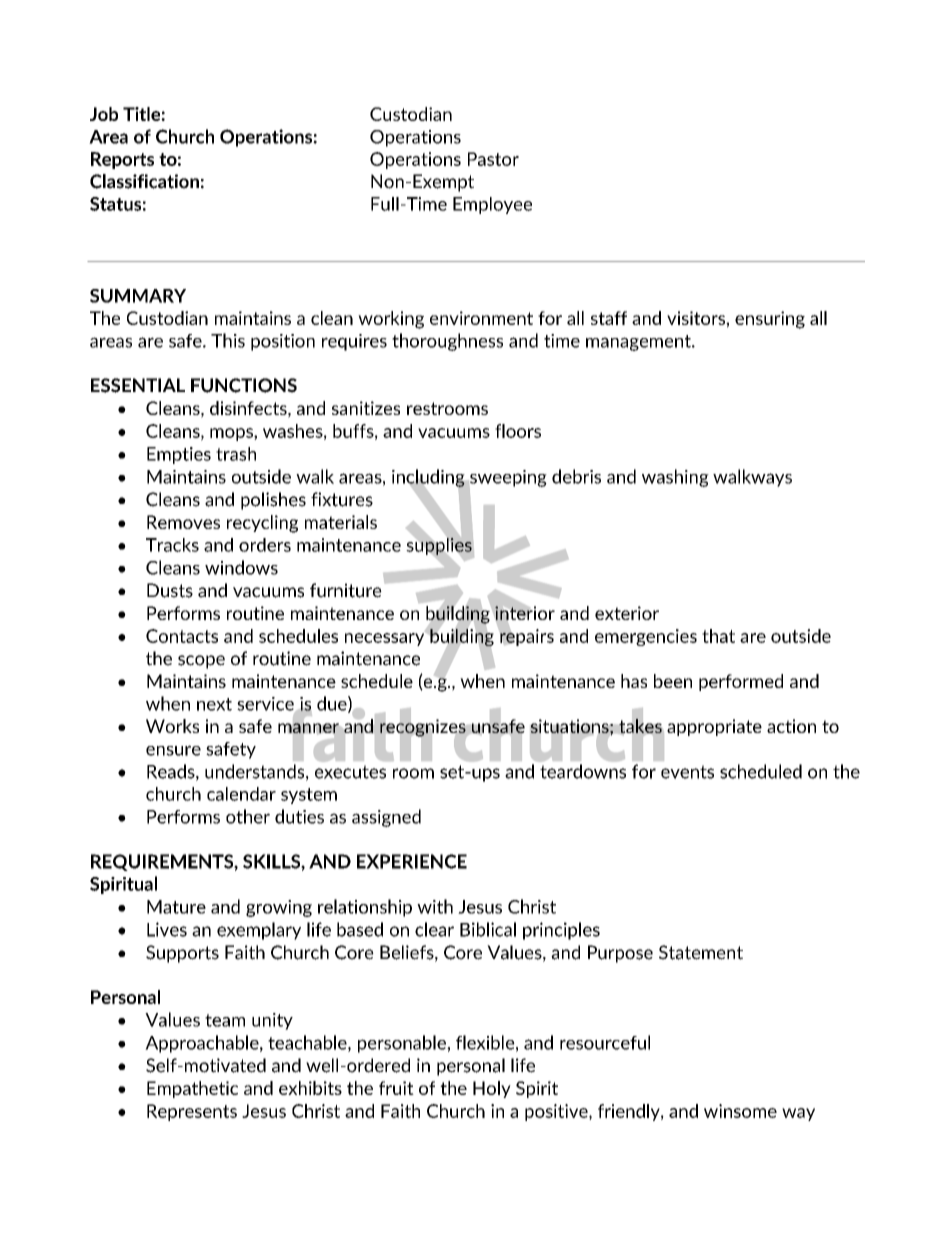  What do you see at coordinates (192, 1089) in the page?
I see `Empathetic` at bounding box center [192, 1089].
